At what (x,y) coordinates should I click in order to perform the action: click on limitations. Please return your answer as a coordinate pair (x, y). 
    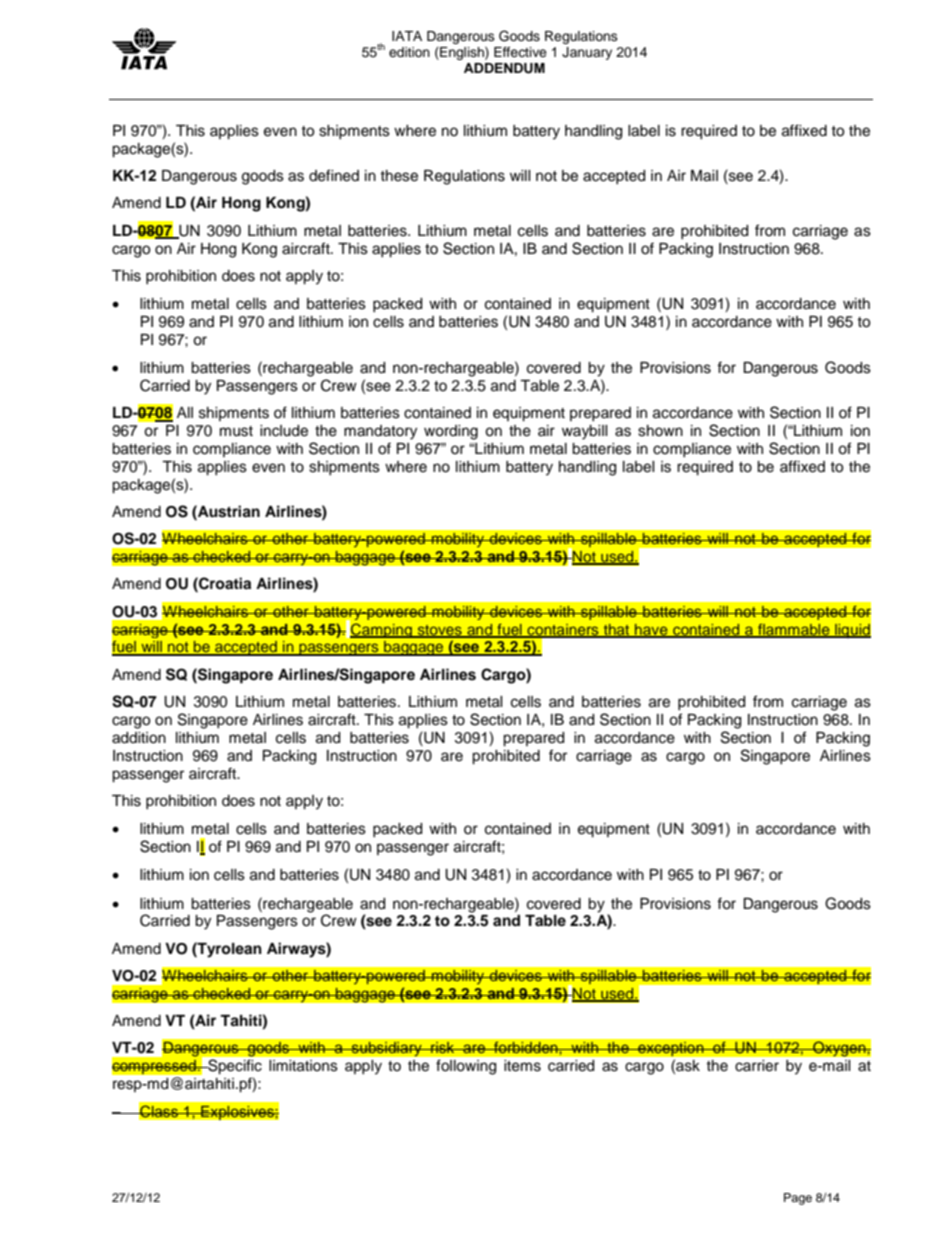
    Looking at the image, I should click on (303, 1066).
